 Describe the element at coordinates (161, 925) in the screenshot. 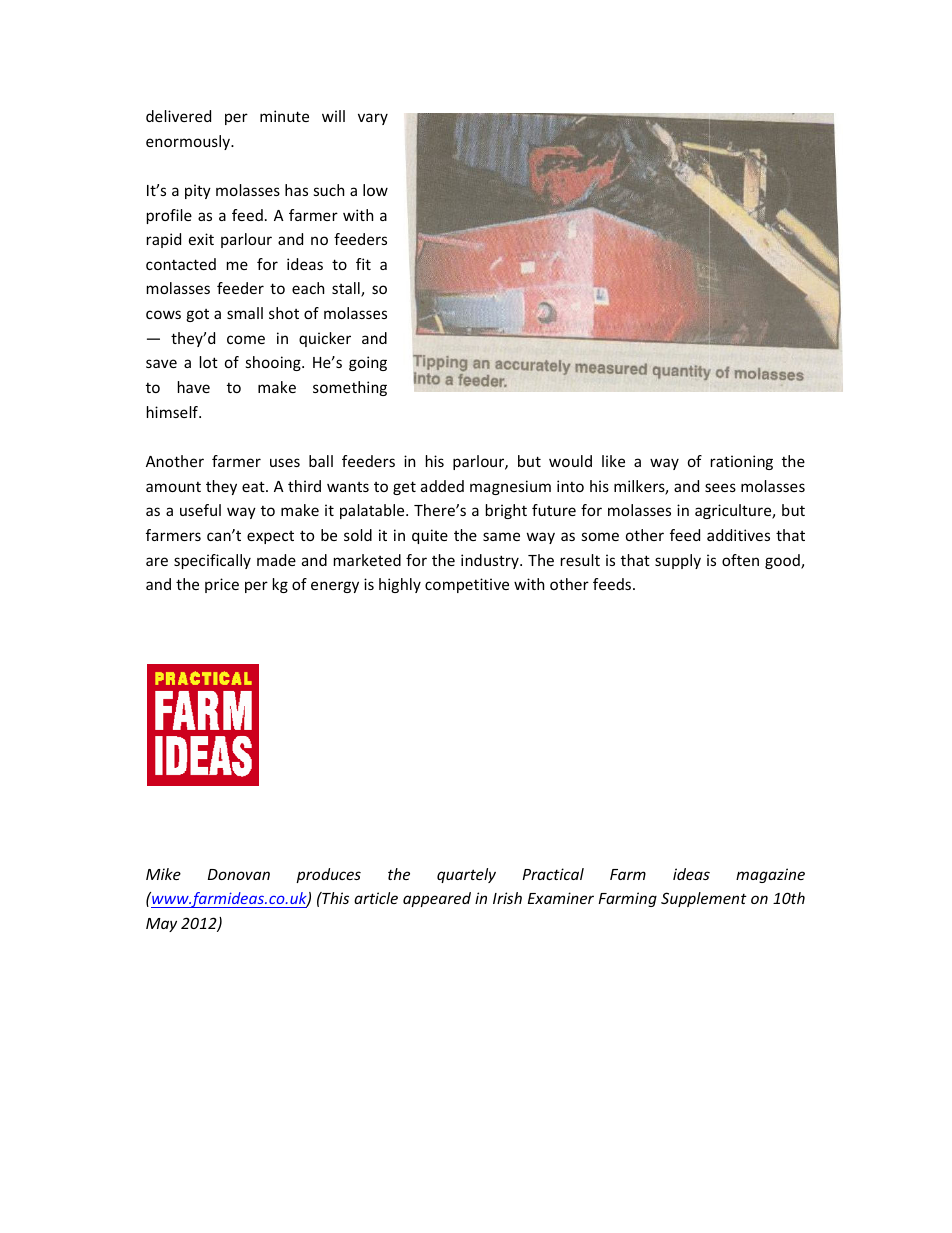

I see `May` at that location.
